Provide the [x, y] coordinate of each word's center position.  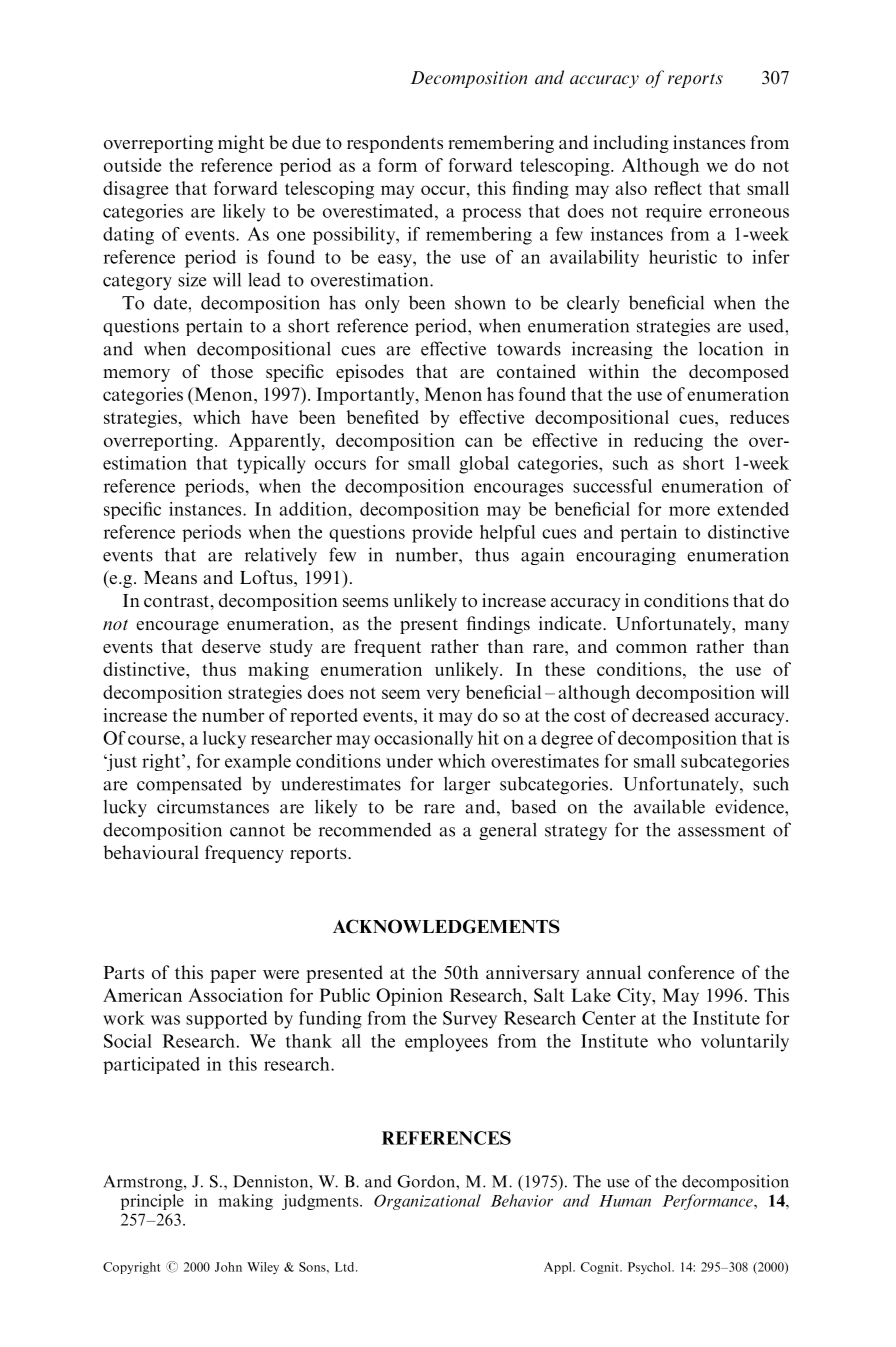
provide [442, 534]
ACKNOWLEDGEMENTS [446, 926]
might [241, 144]
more [689, 511]
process [491, 215]
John [228, 1267]
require [674, 213]
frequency [244, 854]
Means [170, 577]
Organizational [427, 1202]
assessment [721, 831]
